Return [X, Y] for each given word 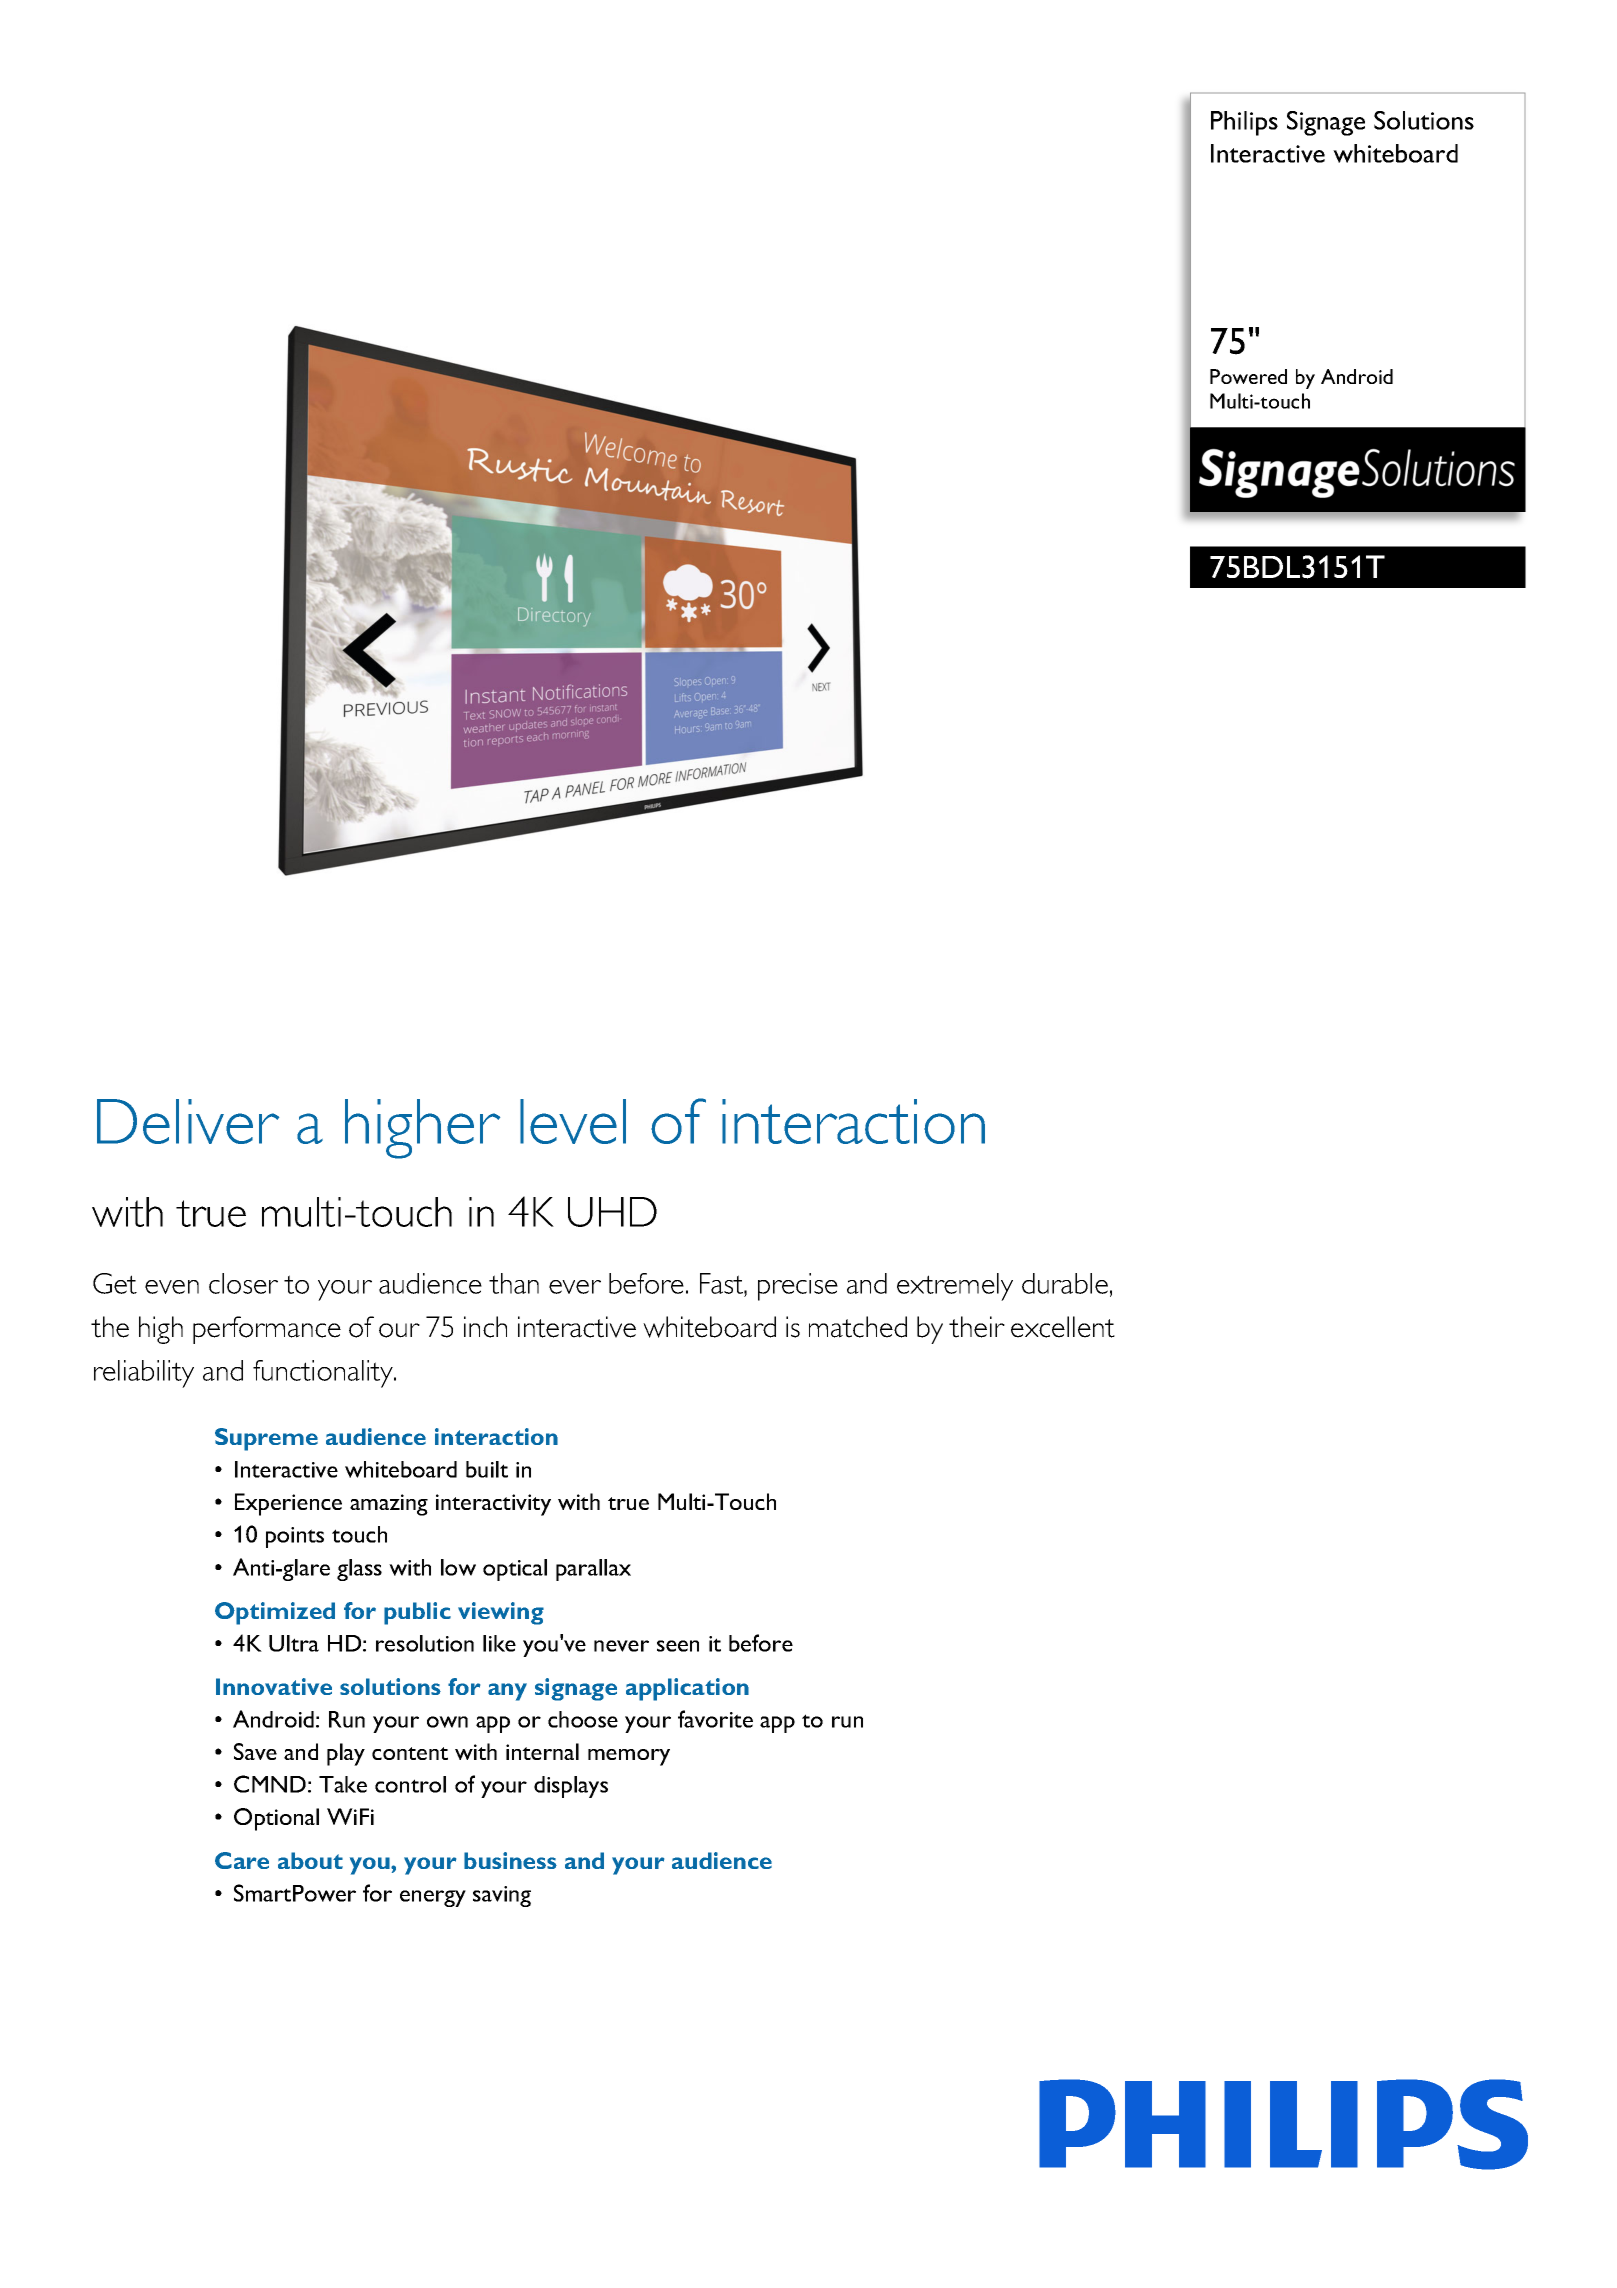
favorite [715, 1719]
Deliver [188, 1121]
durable [1065, 1283]
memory [629, 1757]
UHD [612, 1212]
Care [242, 1860]
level [573, 1121]
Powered [1248, 376]
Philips [1244, 123]
